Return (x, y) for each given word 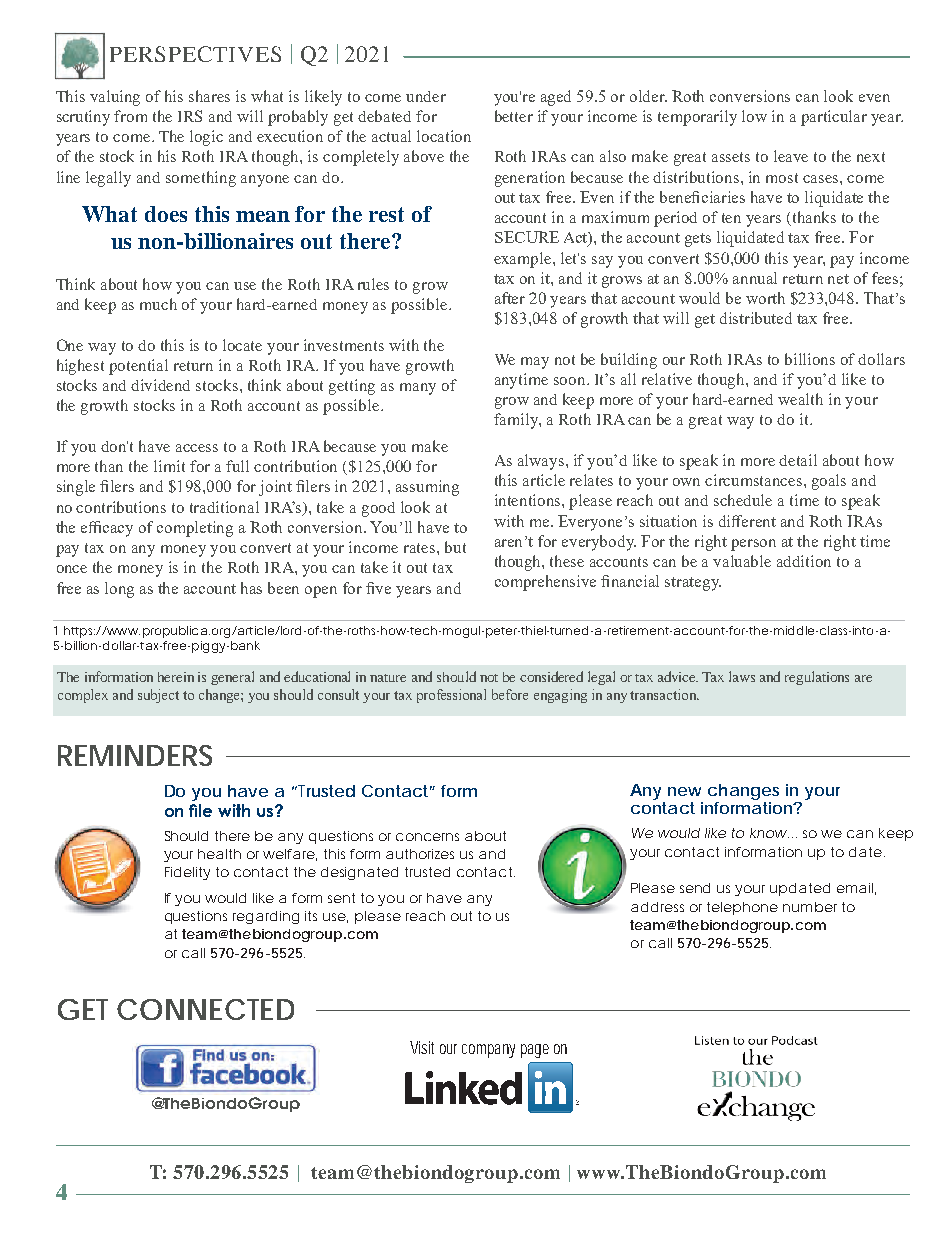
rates (421, 548)
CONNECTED (205, 1009)
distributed (756, 318)
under (426, 96)
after (510, 298)
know (769, 833)
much (158, 304)
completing (195, 529)
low (754, 116)
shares (209, 96)
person (753, 545)
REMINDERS (135, 755)
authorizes (420, 854)
